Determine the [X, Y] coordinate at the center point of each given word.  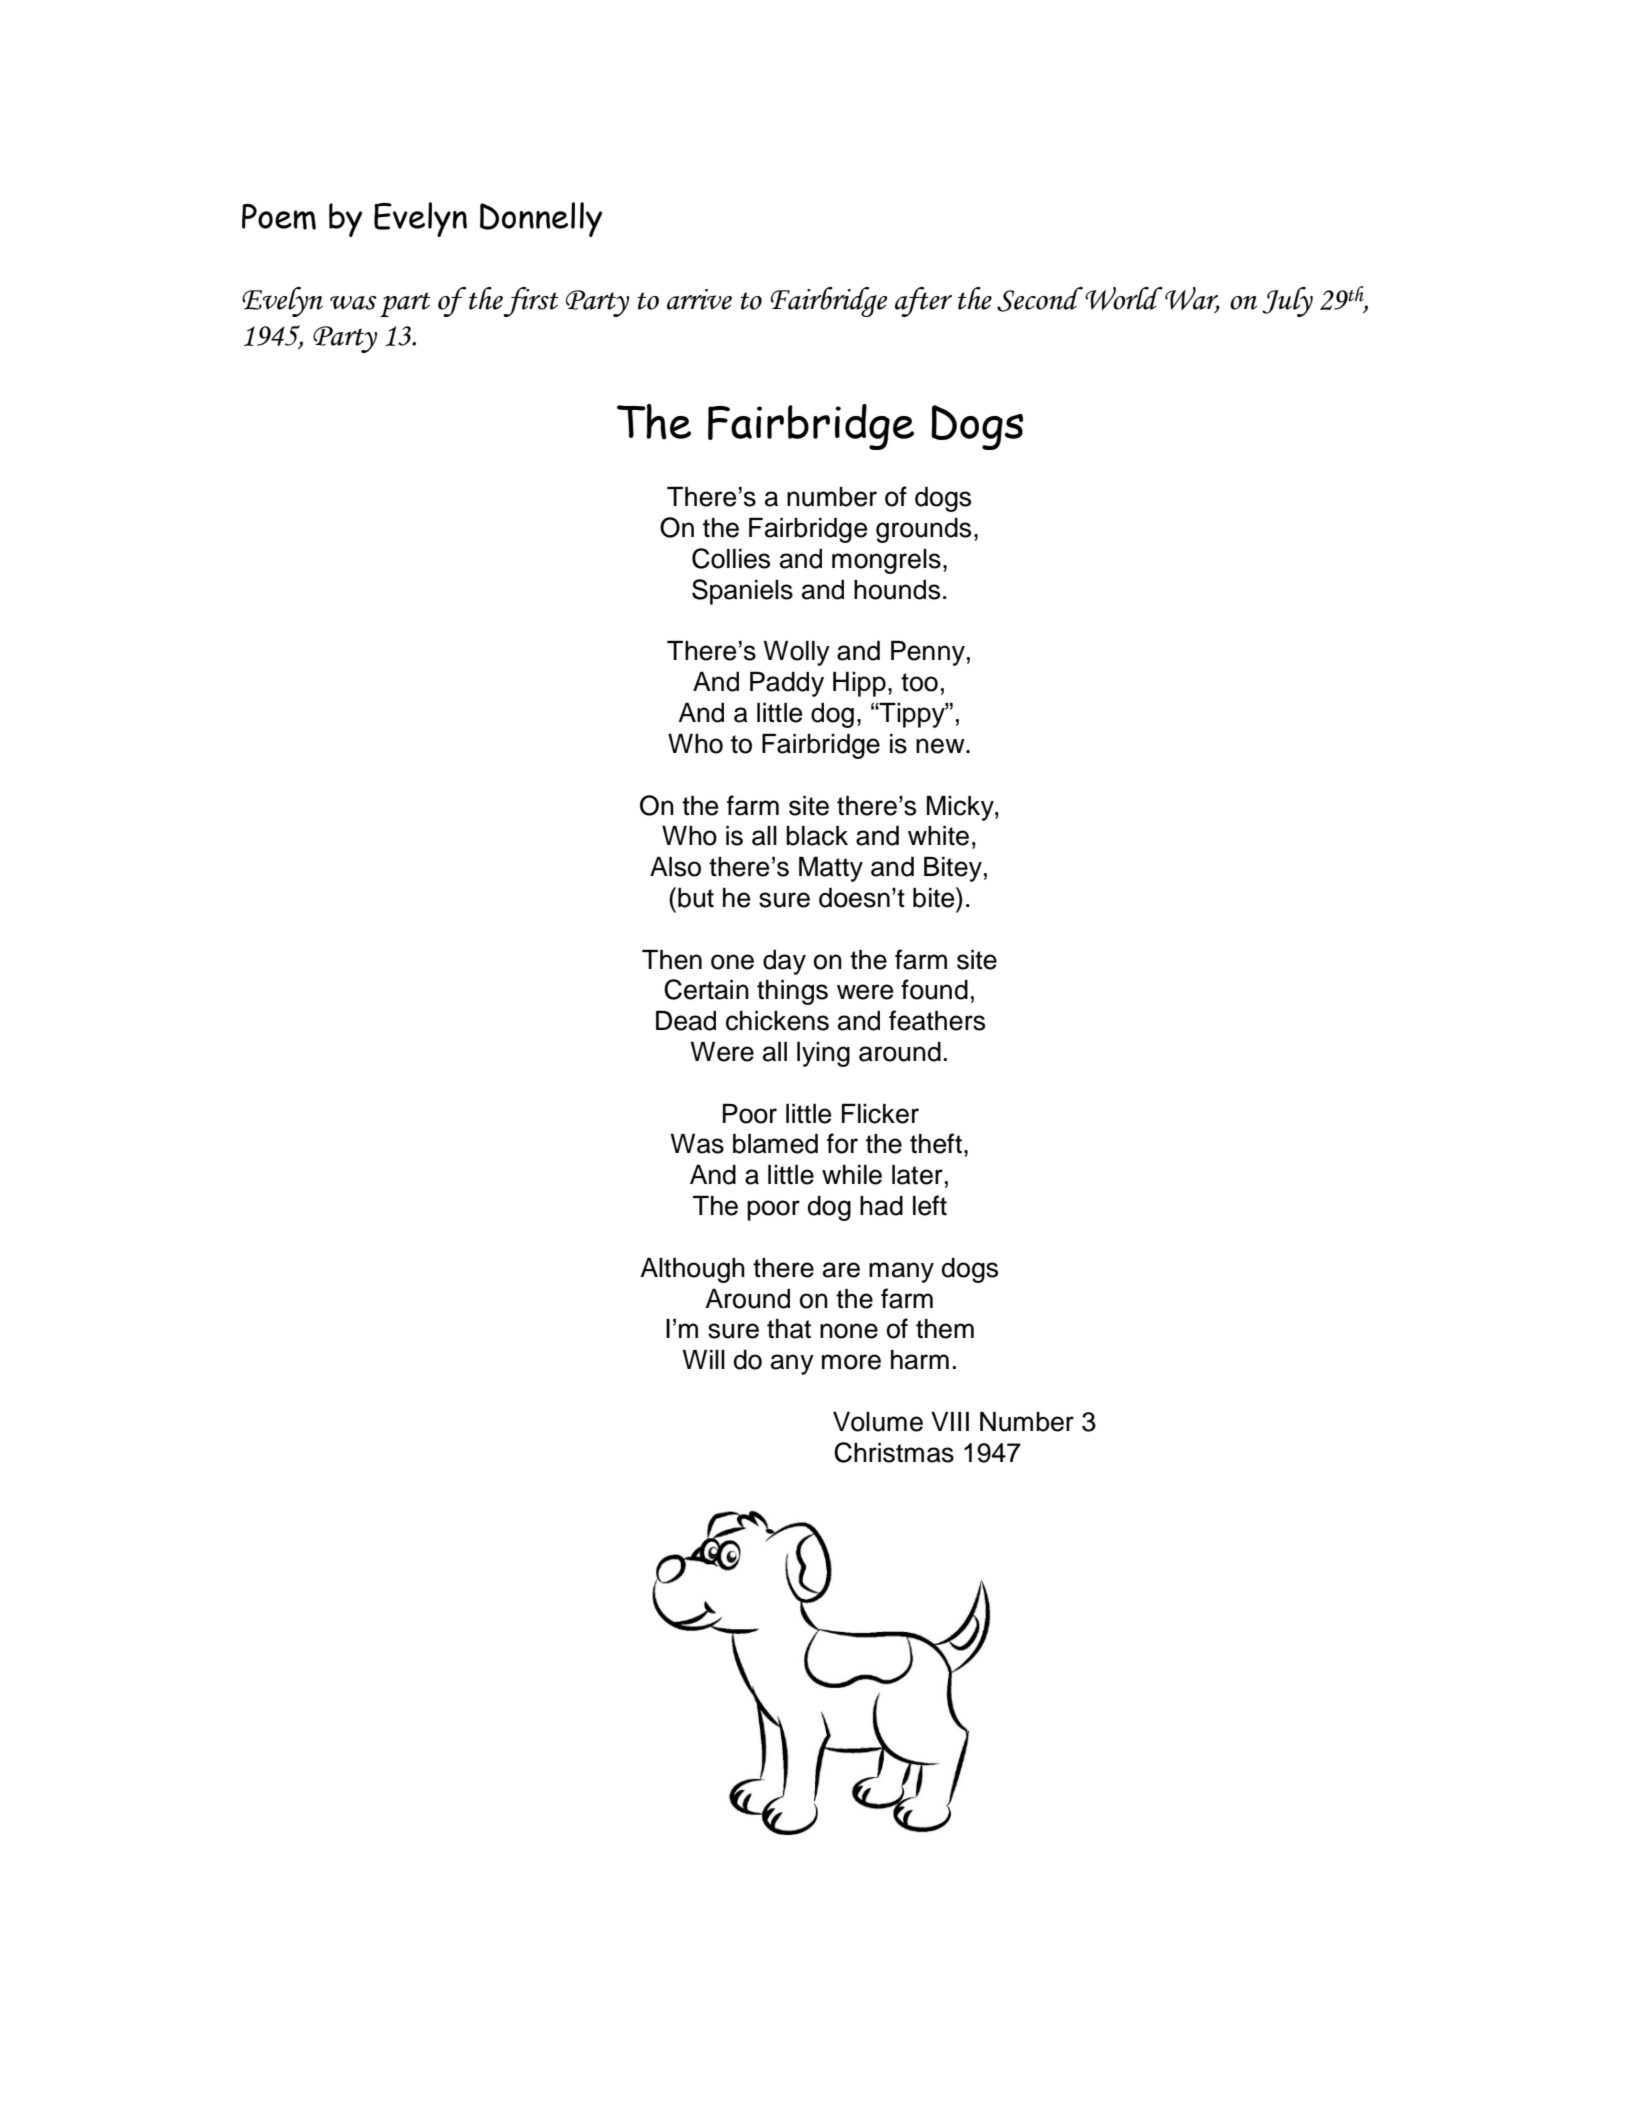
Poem [279, 217]
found [934, 989]
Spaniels [742, 592]
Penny [928, 653]
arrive [699, 299]
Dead [686, 1021]
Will [704, 1359]
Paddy [787, 684]
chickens [777, 1021]
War [1192, 300]
